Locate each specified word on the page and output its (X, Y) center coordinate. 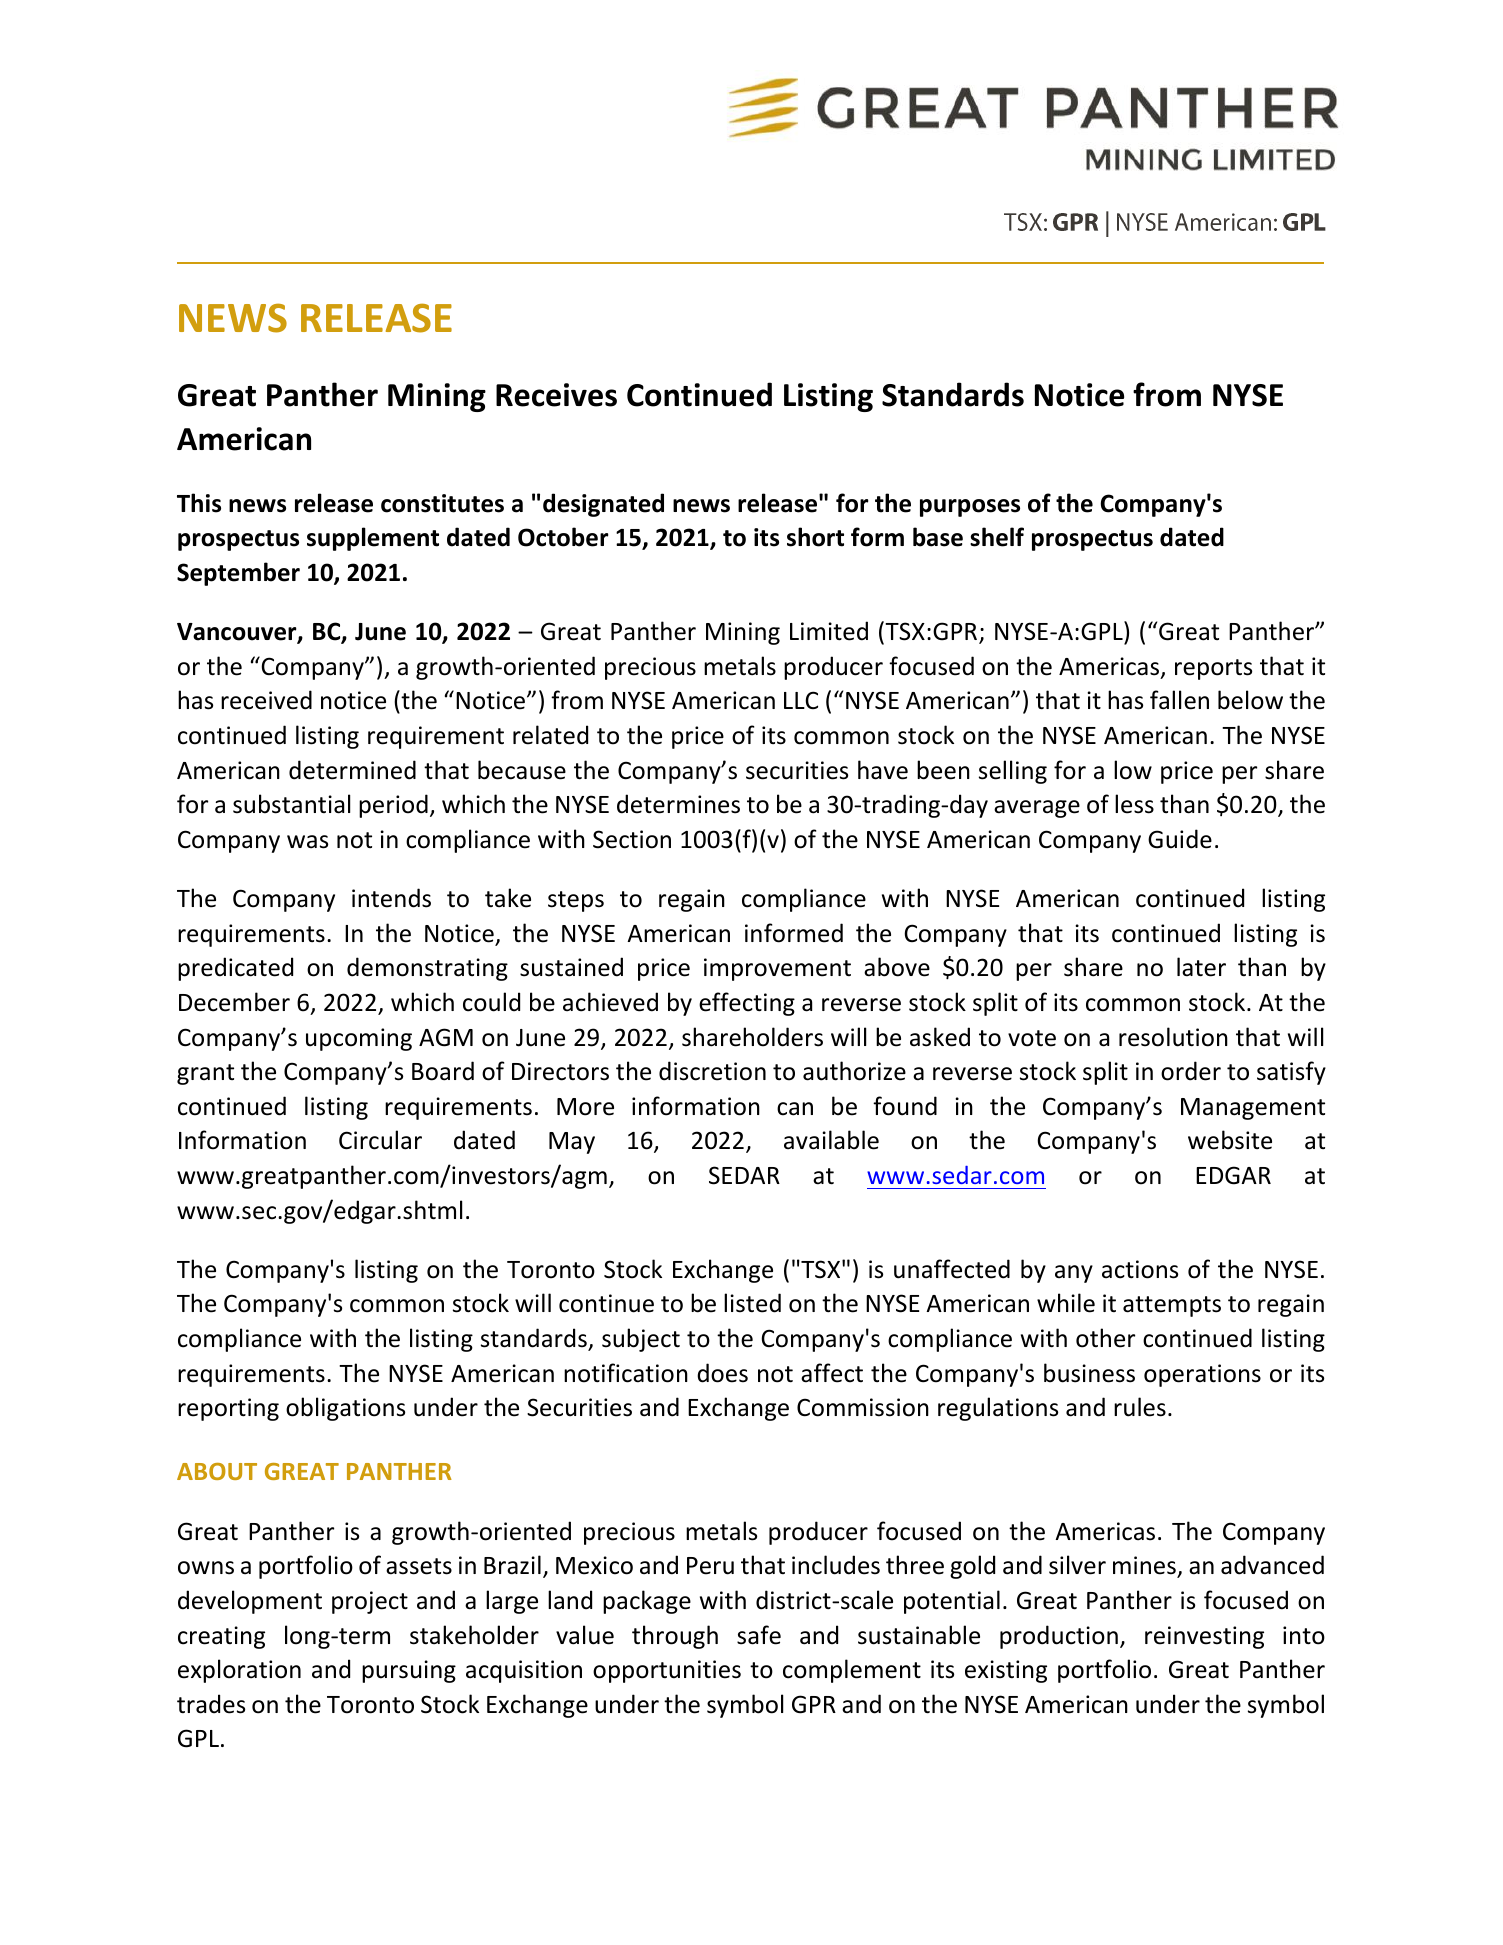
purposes (970, 508)
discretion (712, 1071)
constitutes (442, 503)
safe (759, 1635)
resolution (1173, 1037)
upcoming (359, 1039)
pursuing (409, 1671)
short (815, 537)
